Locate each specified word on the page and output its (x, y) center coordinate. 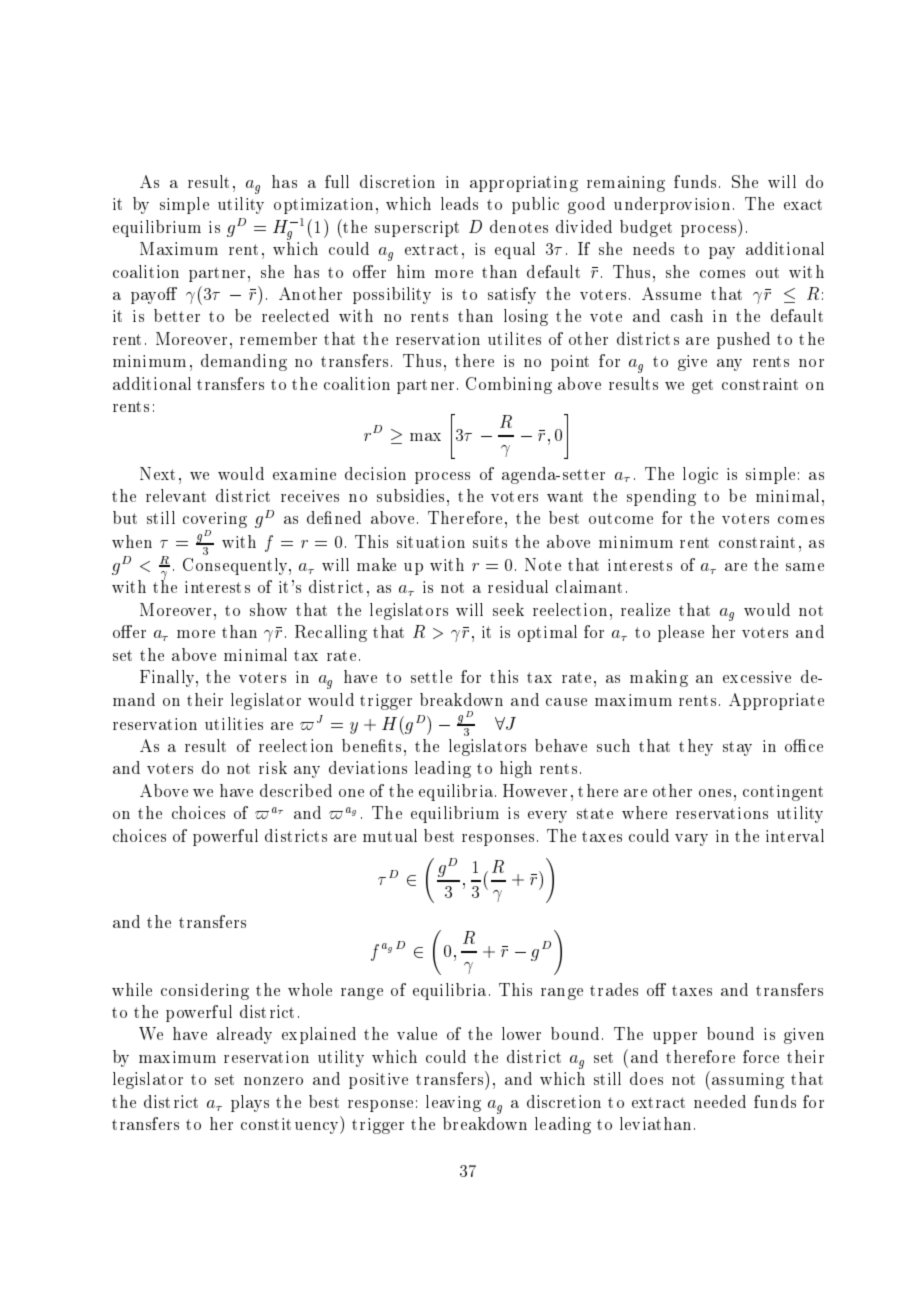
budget (646, 228)
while (132, 989)
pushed (743, 340)
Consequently (236, 566)
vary (691, 840)
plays (250, 1103)
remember (278, 338)
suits (490, 542)
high (516, 769)
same (805, 567)
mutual (390, 835)
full (337, 181)
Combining (509, 385)
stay (737, 748)
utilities (234, 723)
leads (459, 203)
